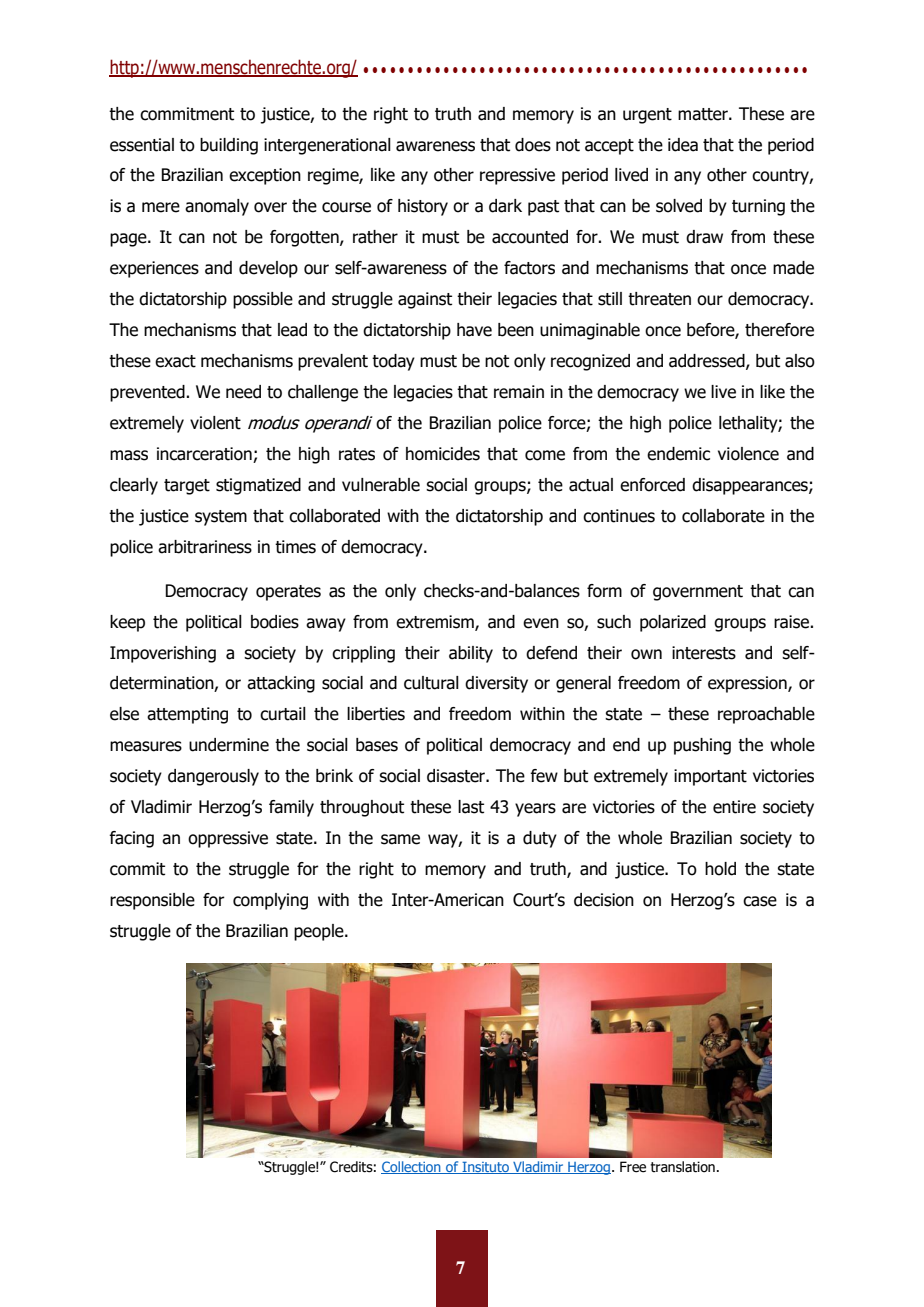 The width and height of the screenshot is (924, 1307). I want to click on building, so click(229, 146).
